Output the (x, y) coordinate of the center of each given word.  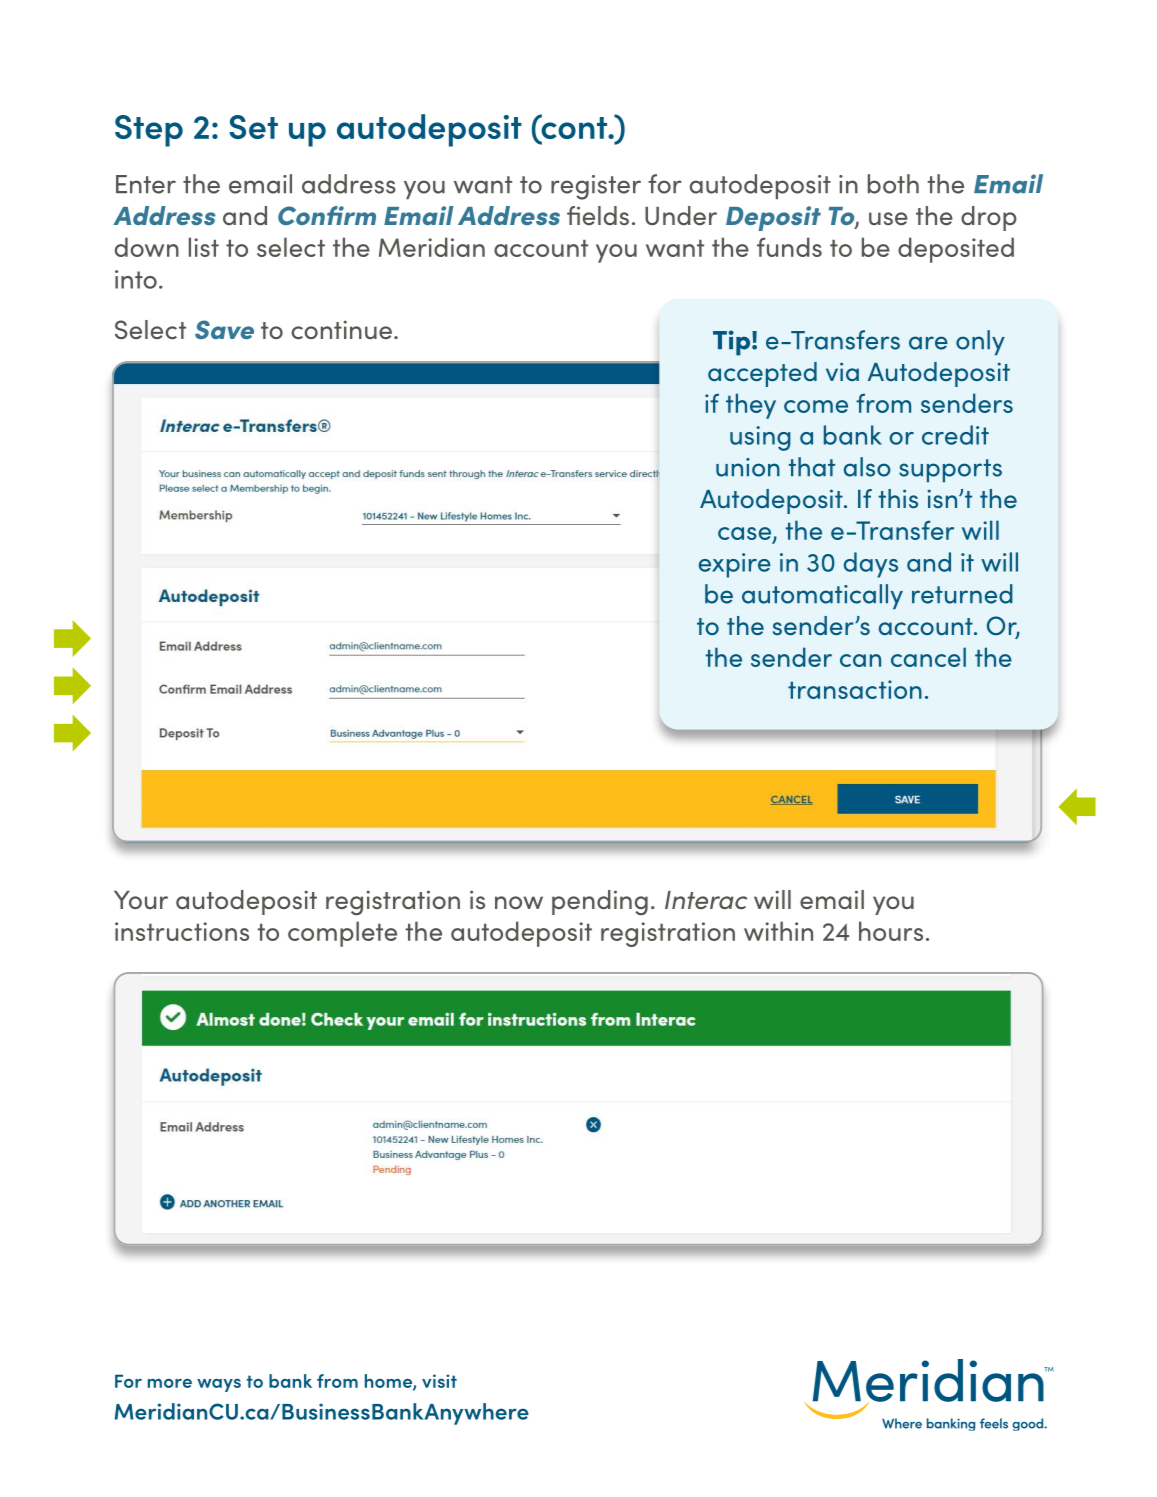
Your (141, 900)
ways (219, 1385)
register (596, 187)
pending (600, 903)
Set (253, 127)
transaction (855, 689)
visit (439, 1381)
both (893, 184)
